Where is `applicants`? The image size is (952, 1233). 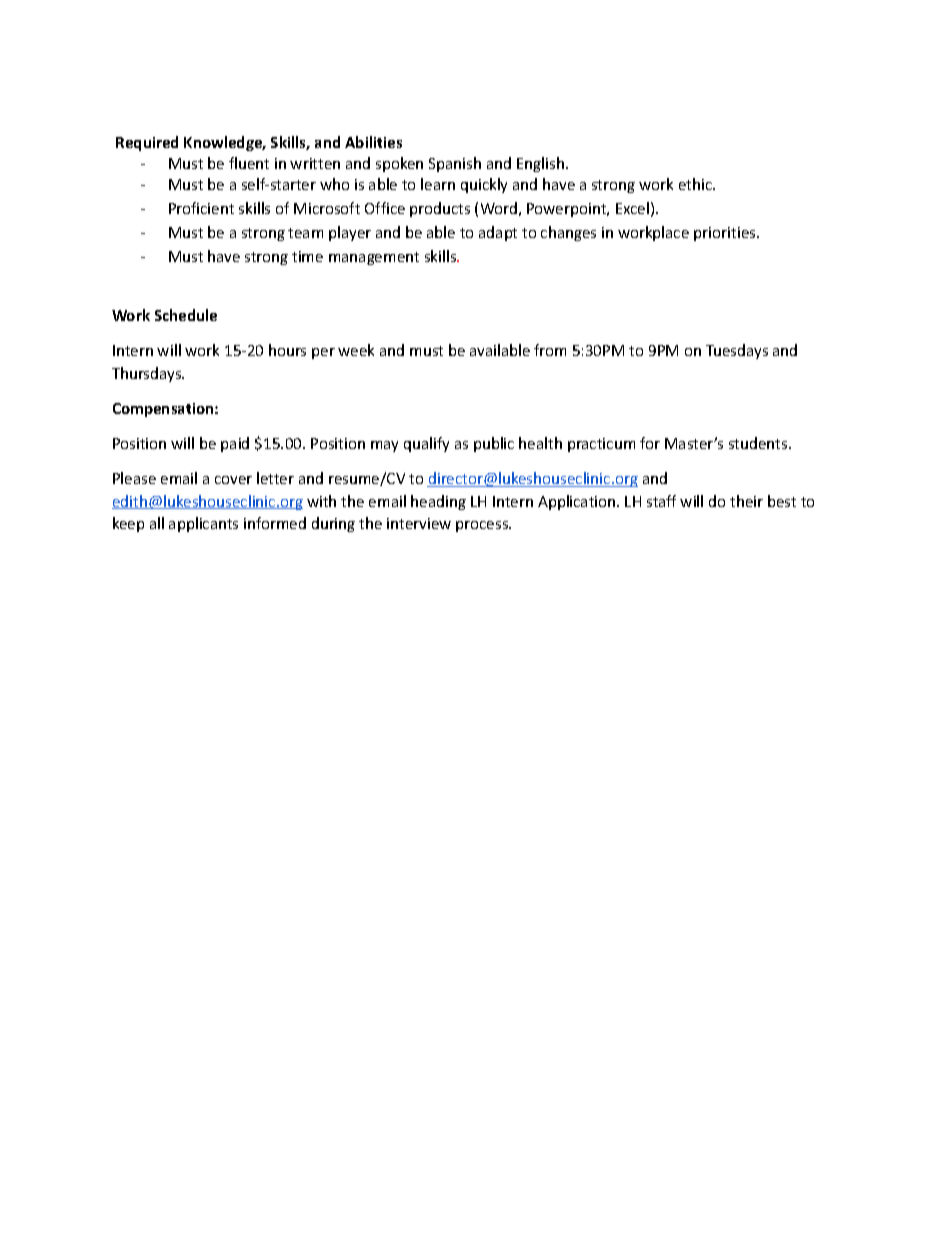 applicants is located at coordinates (203, 524).
